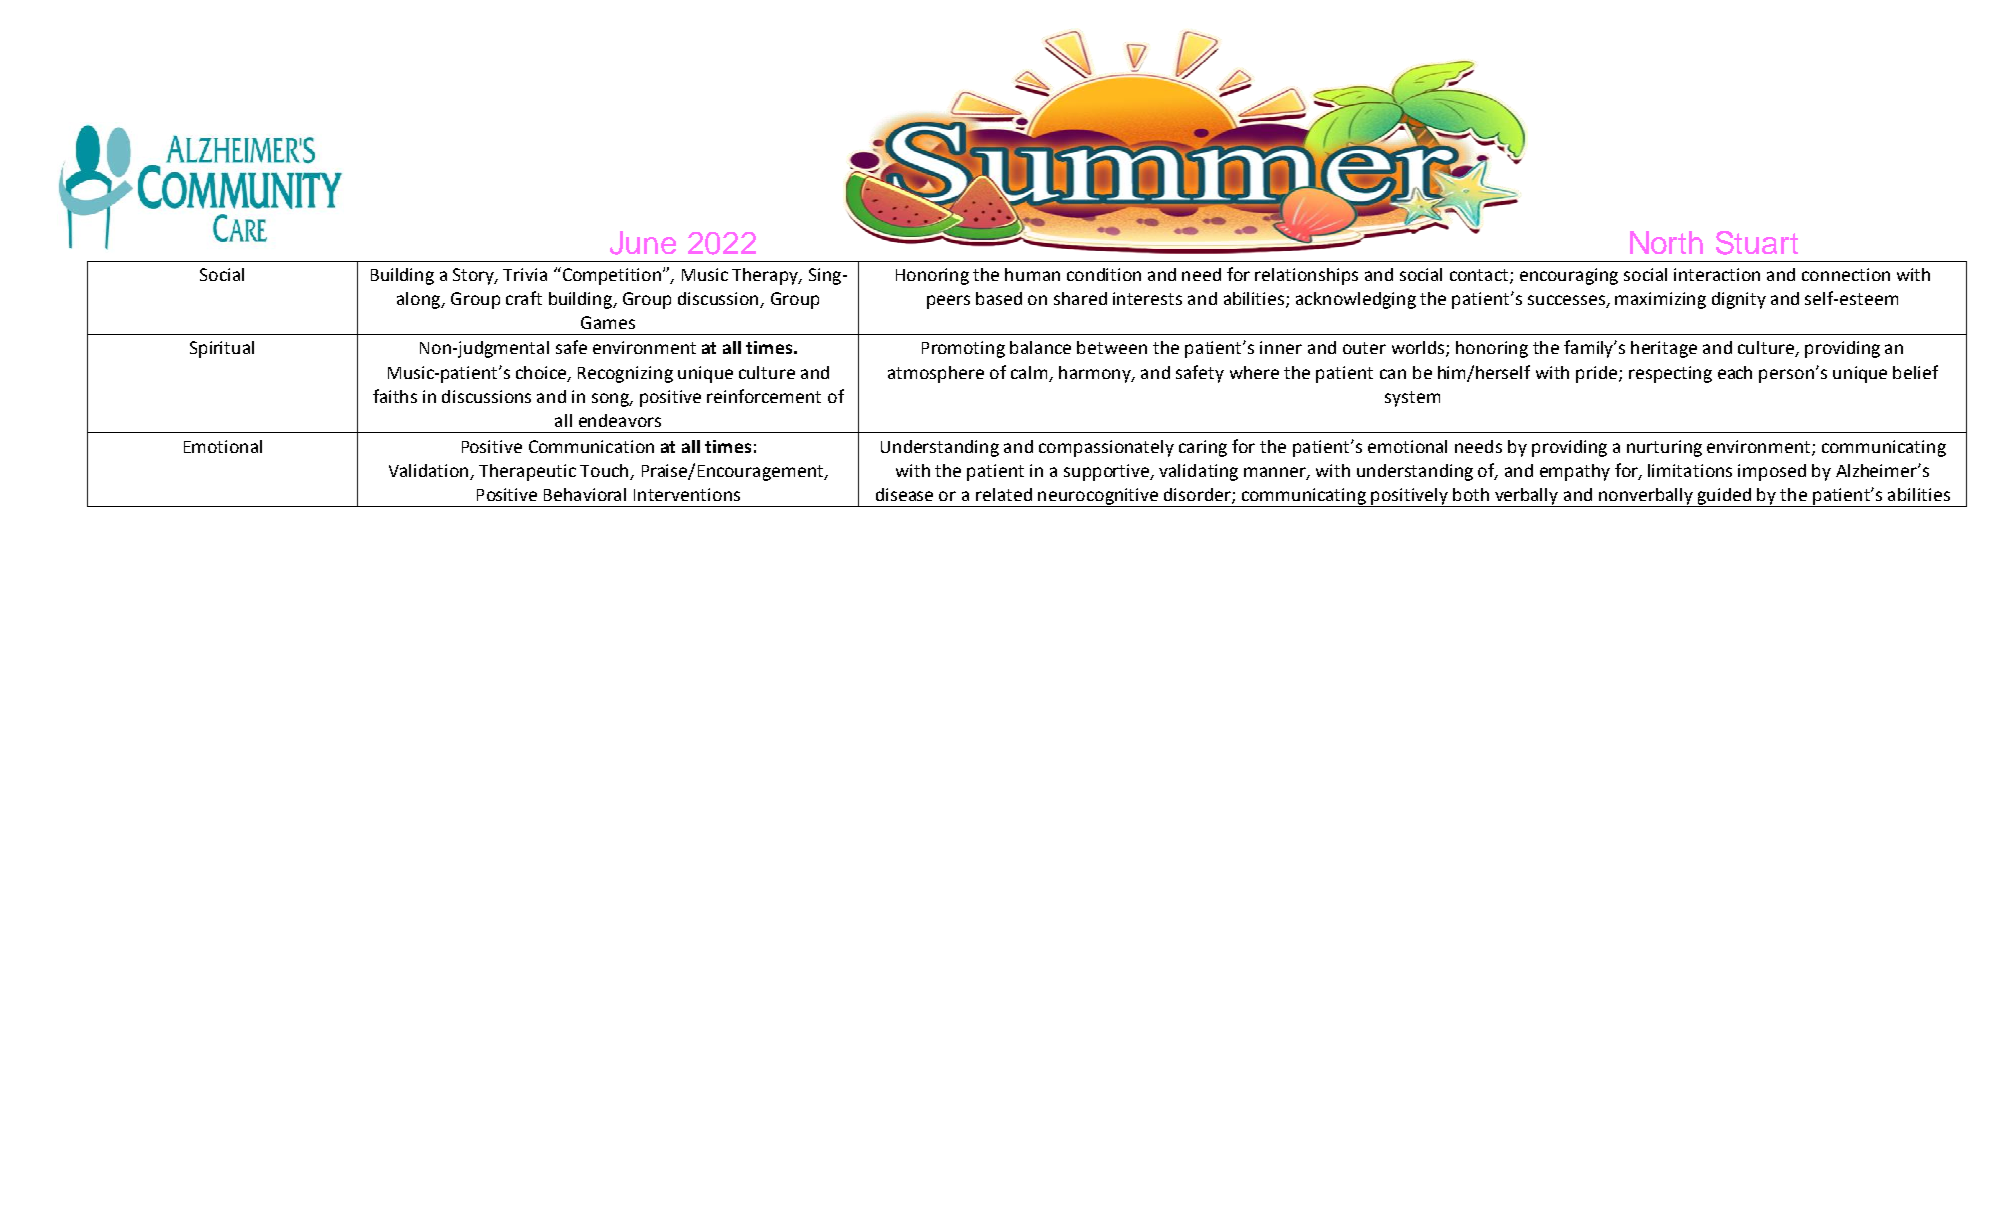 The height and width of the screenshot is (1217, 2004). What do you see at coordinates (1735, 372) in the screenshot?
I see `each` at bounding box center [1735, 372].
